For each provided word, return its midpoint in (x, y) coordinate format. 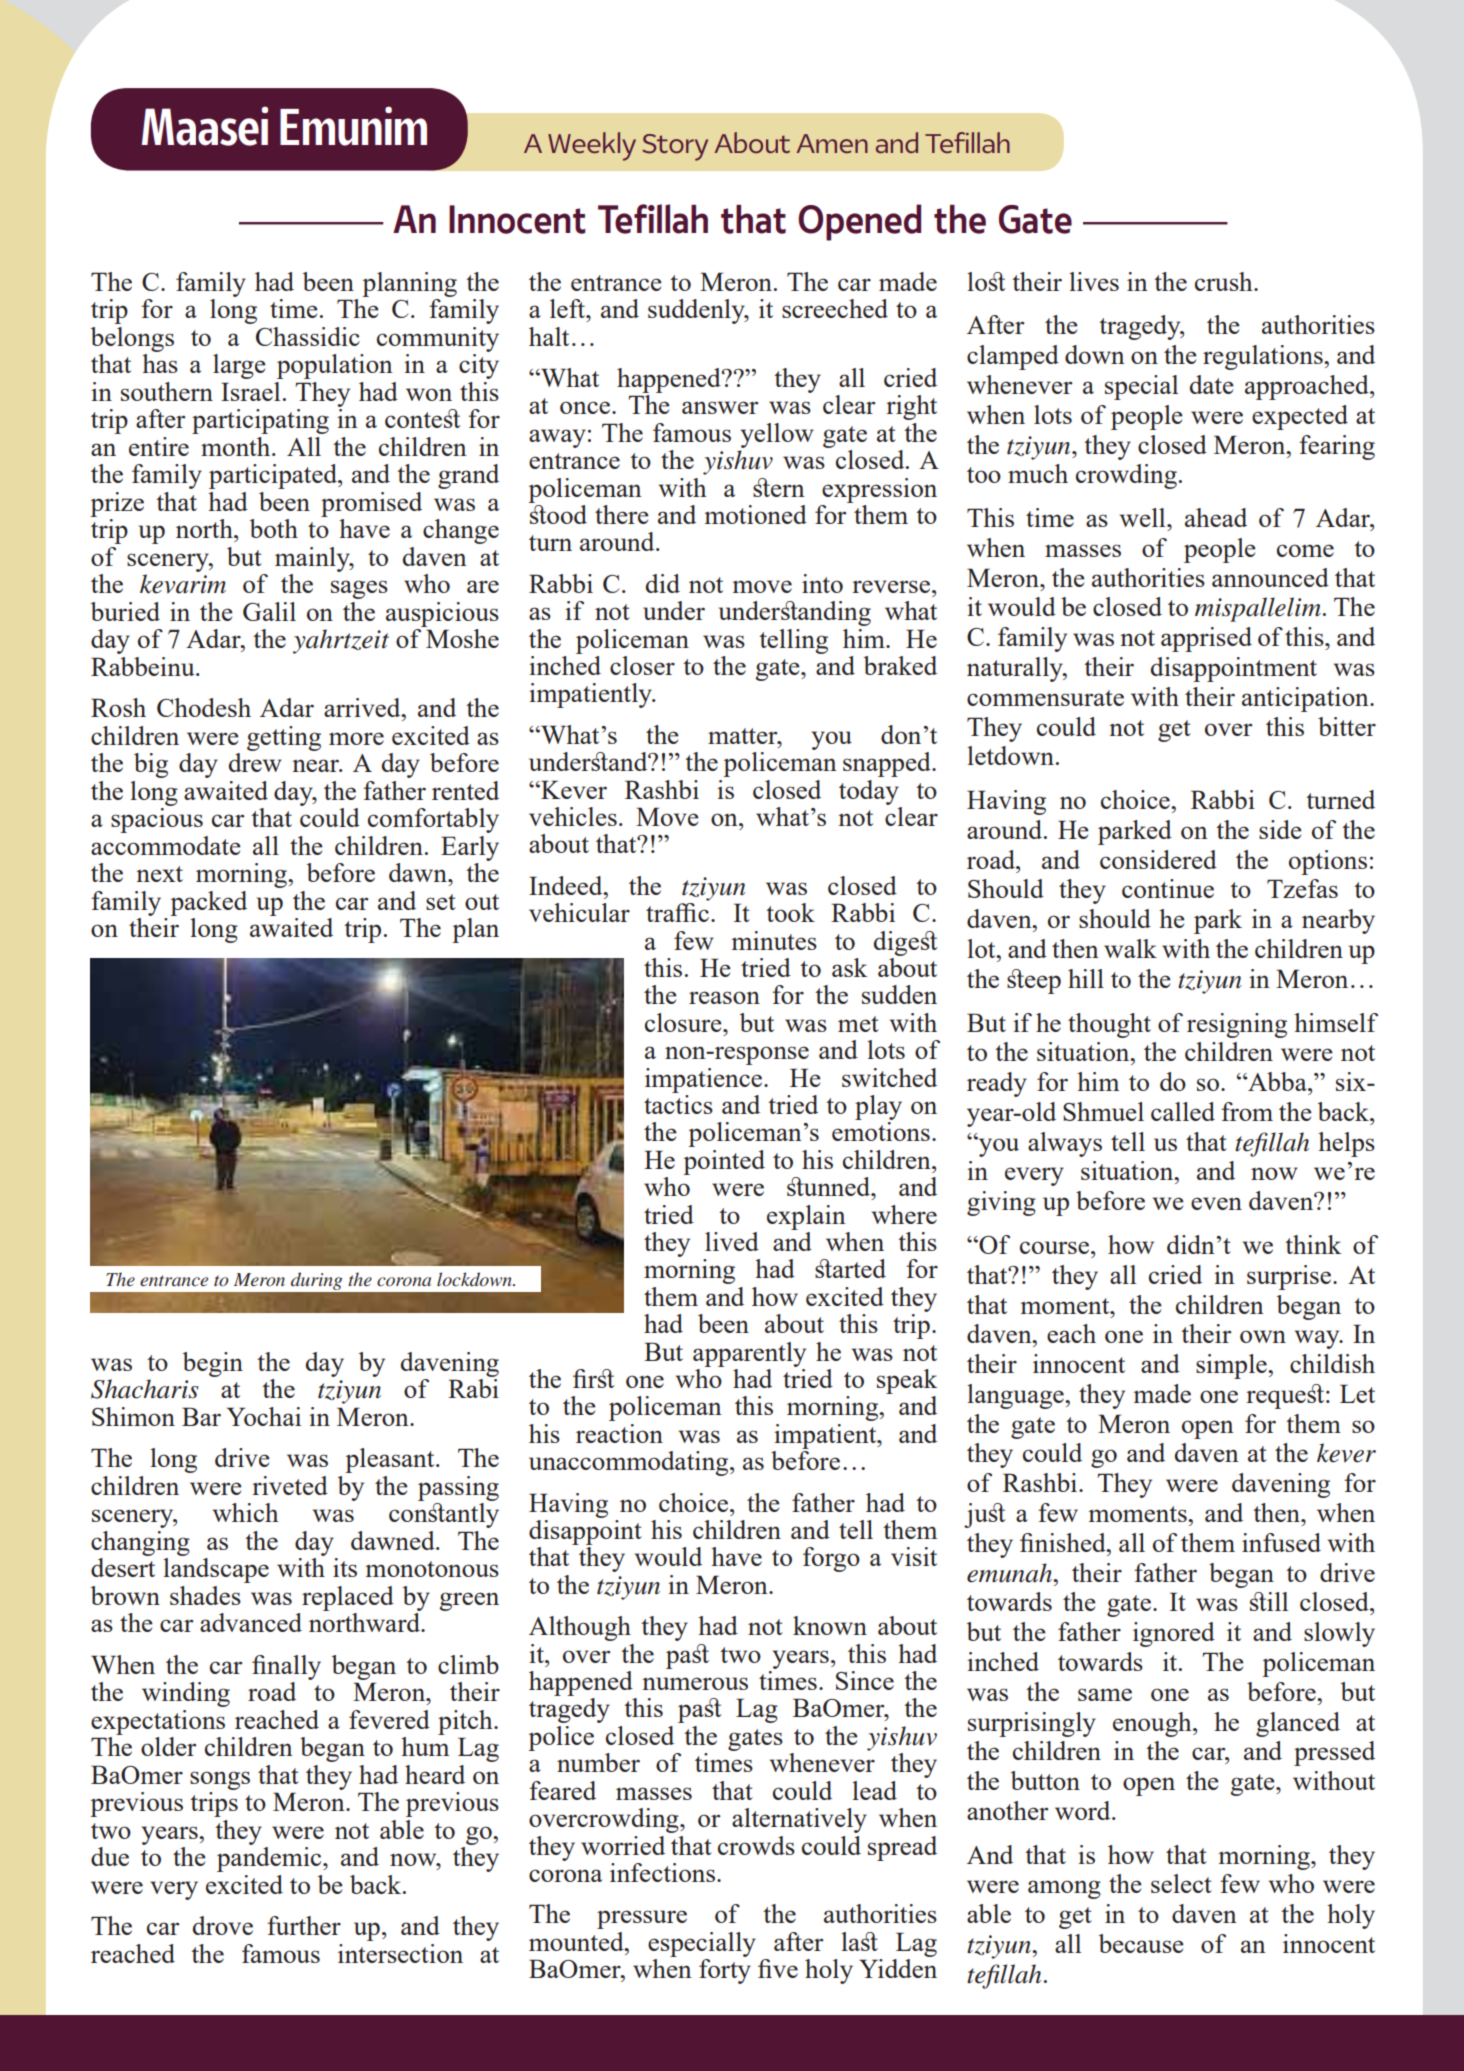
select (1181, 1883)
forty (725, 1971)
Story (675, 147)
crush (1225, 281)
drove (223, 1925)
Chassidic (308, 336)
